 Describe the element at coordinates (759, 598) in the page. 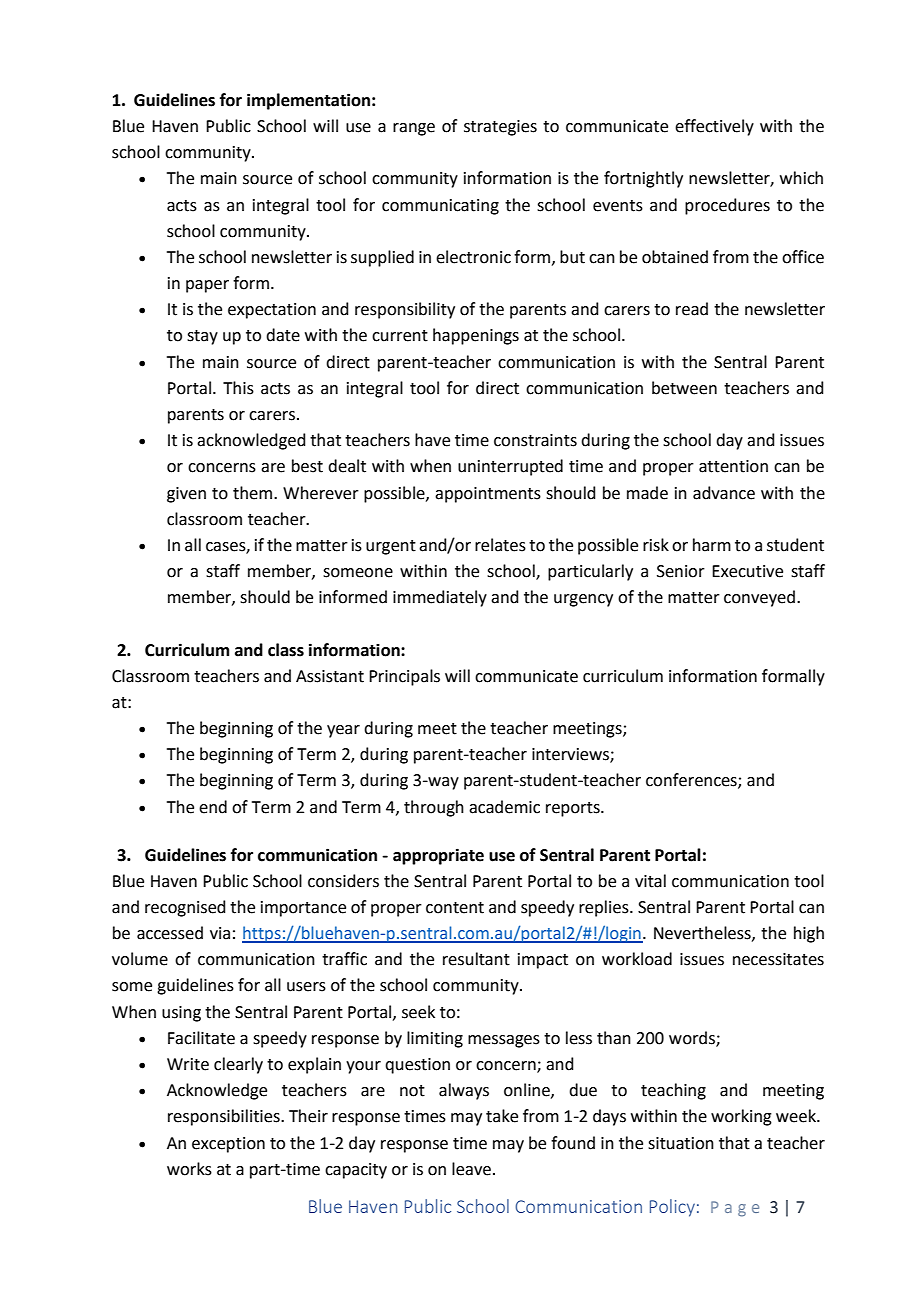

I see `conveyed` at that location.
